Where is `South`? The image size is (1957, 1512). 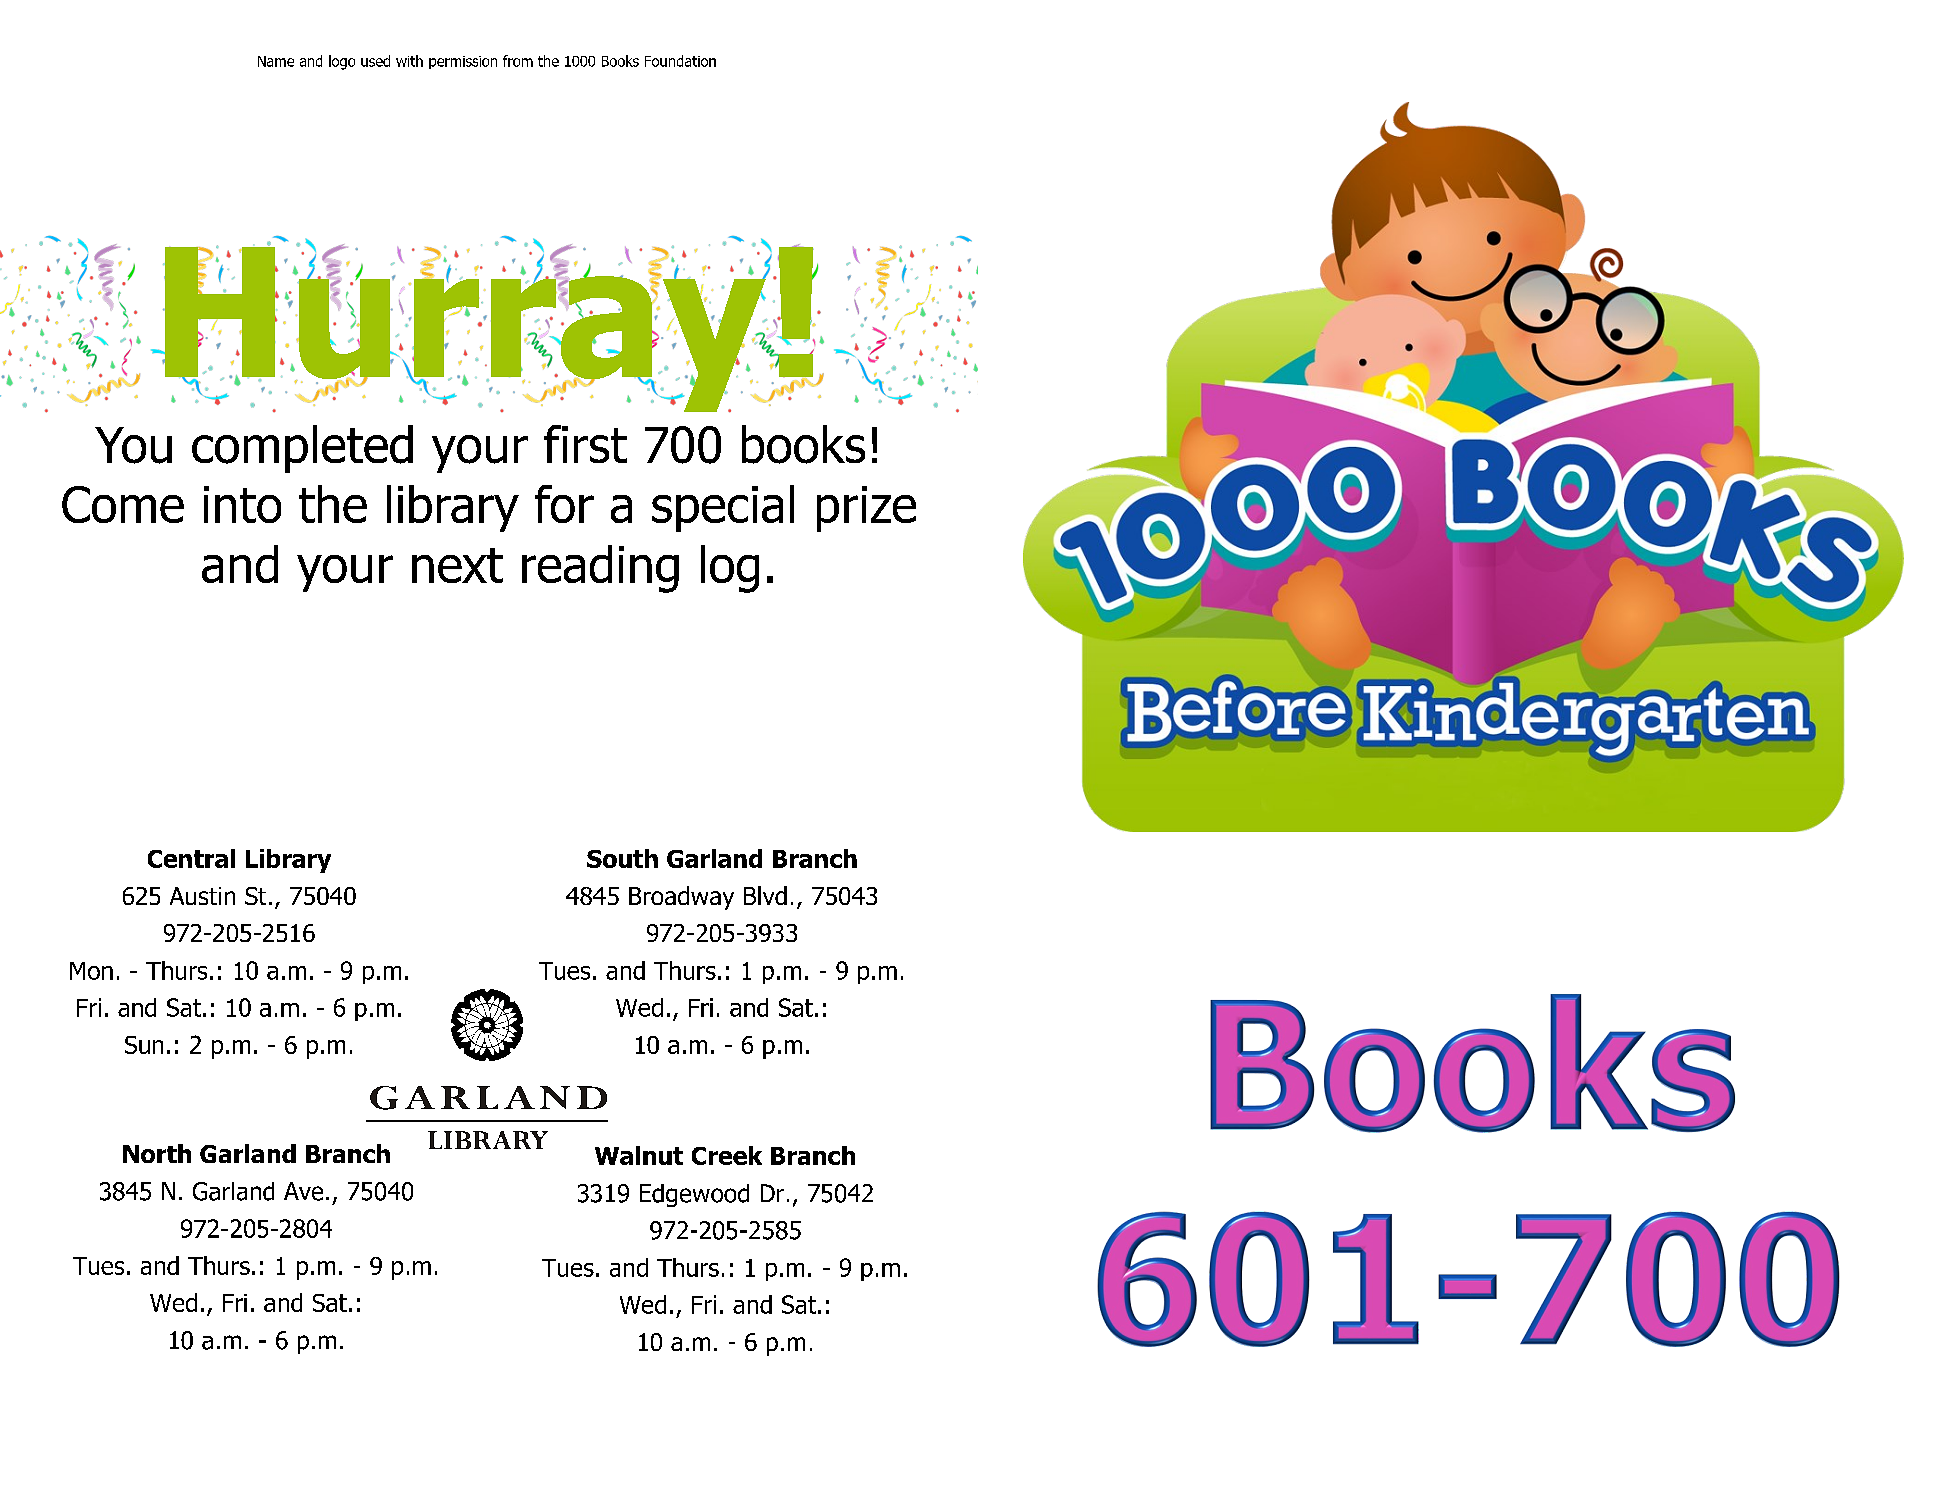 South is located at coordinates (622, 858).
